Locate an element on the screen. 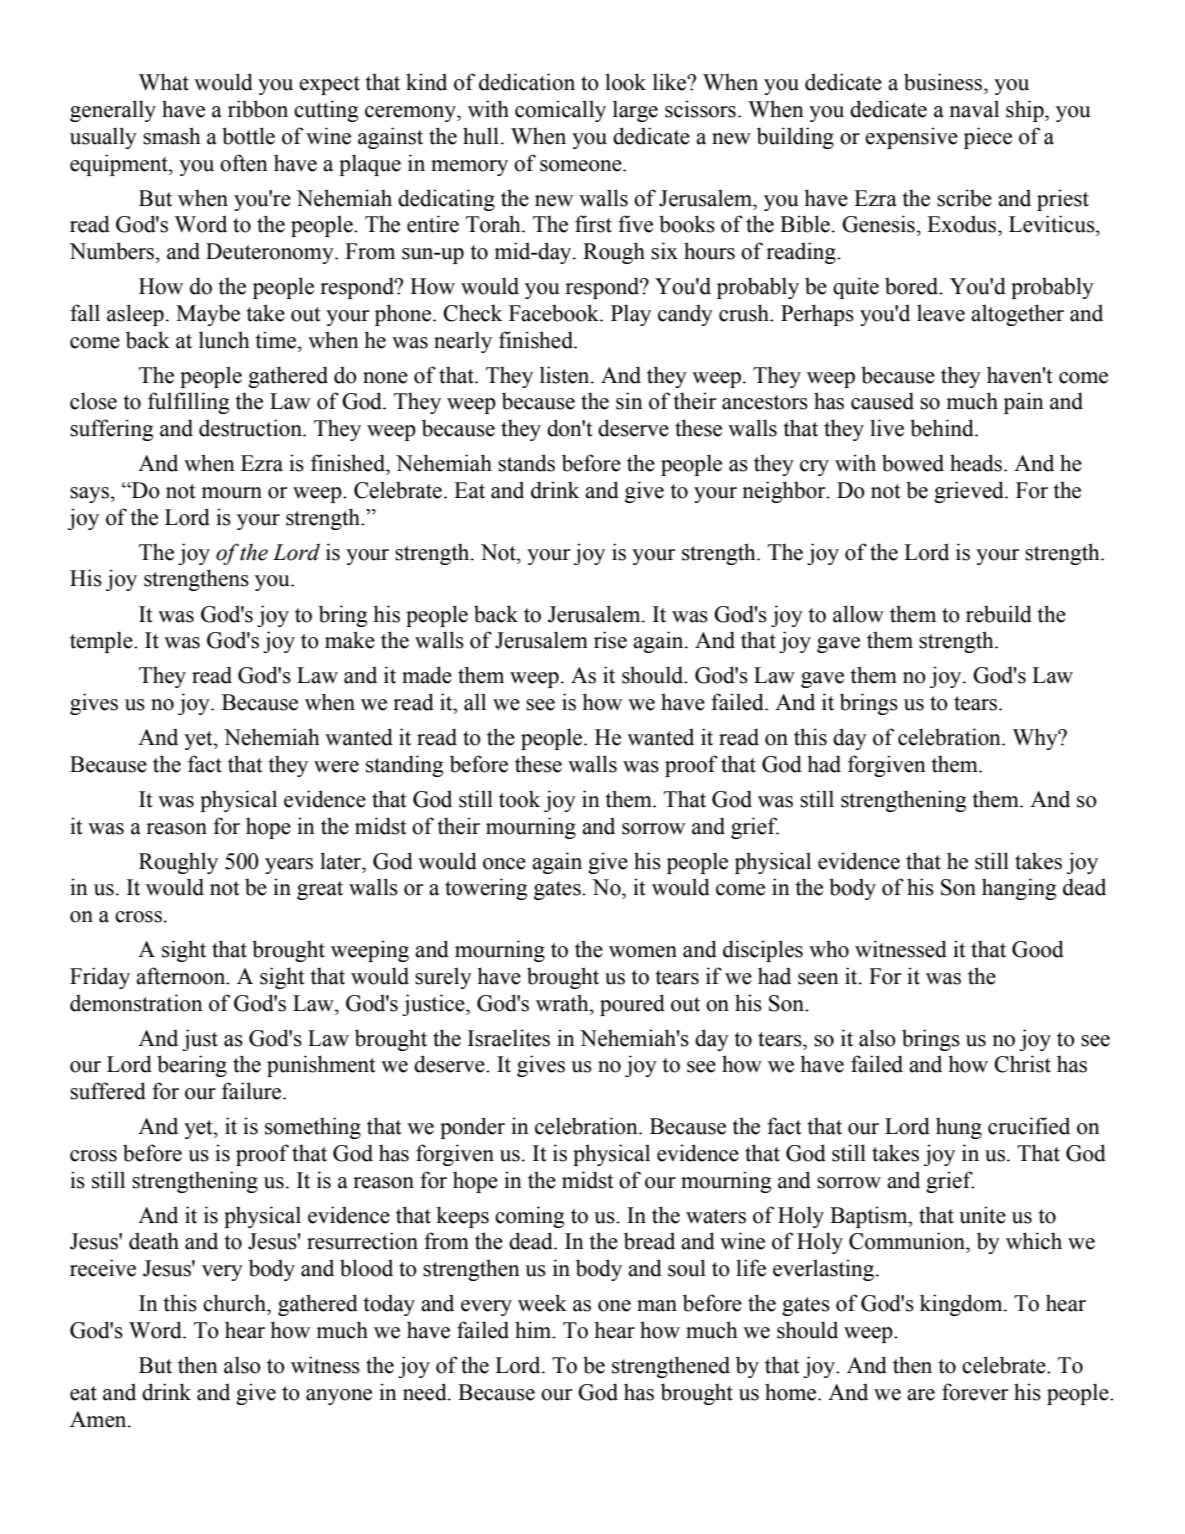  bearing is located at coordinates (192, 1066).
